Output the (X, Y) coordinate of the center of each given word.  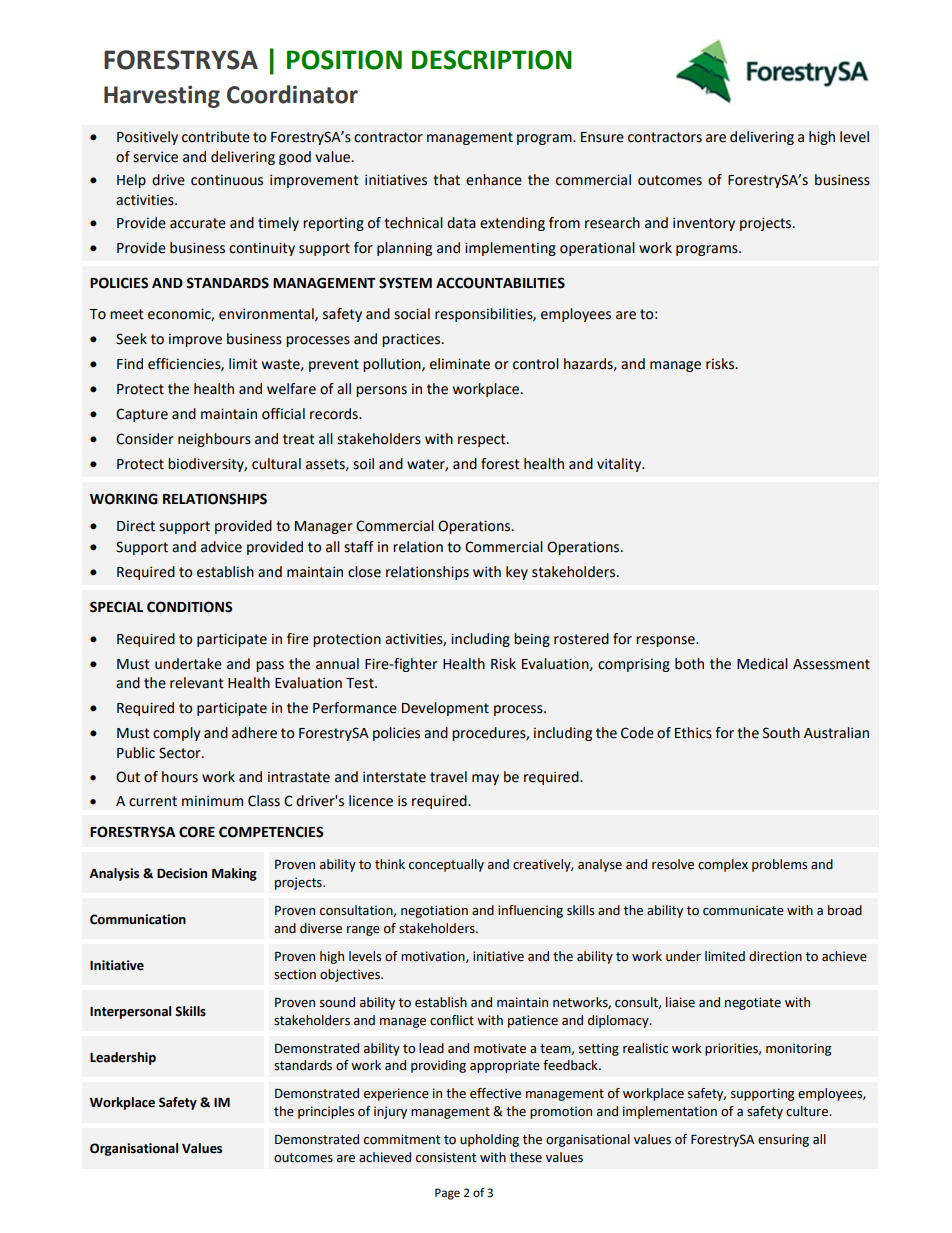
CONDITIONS (189, 607)
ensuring (783, 1140)
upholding (489, 1140)
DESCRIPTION (492, 60)
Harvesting (162, 96)
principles (326, 1112)
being (532, 640)
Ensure (602, 137)
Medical (762, 664)
